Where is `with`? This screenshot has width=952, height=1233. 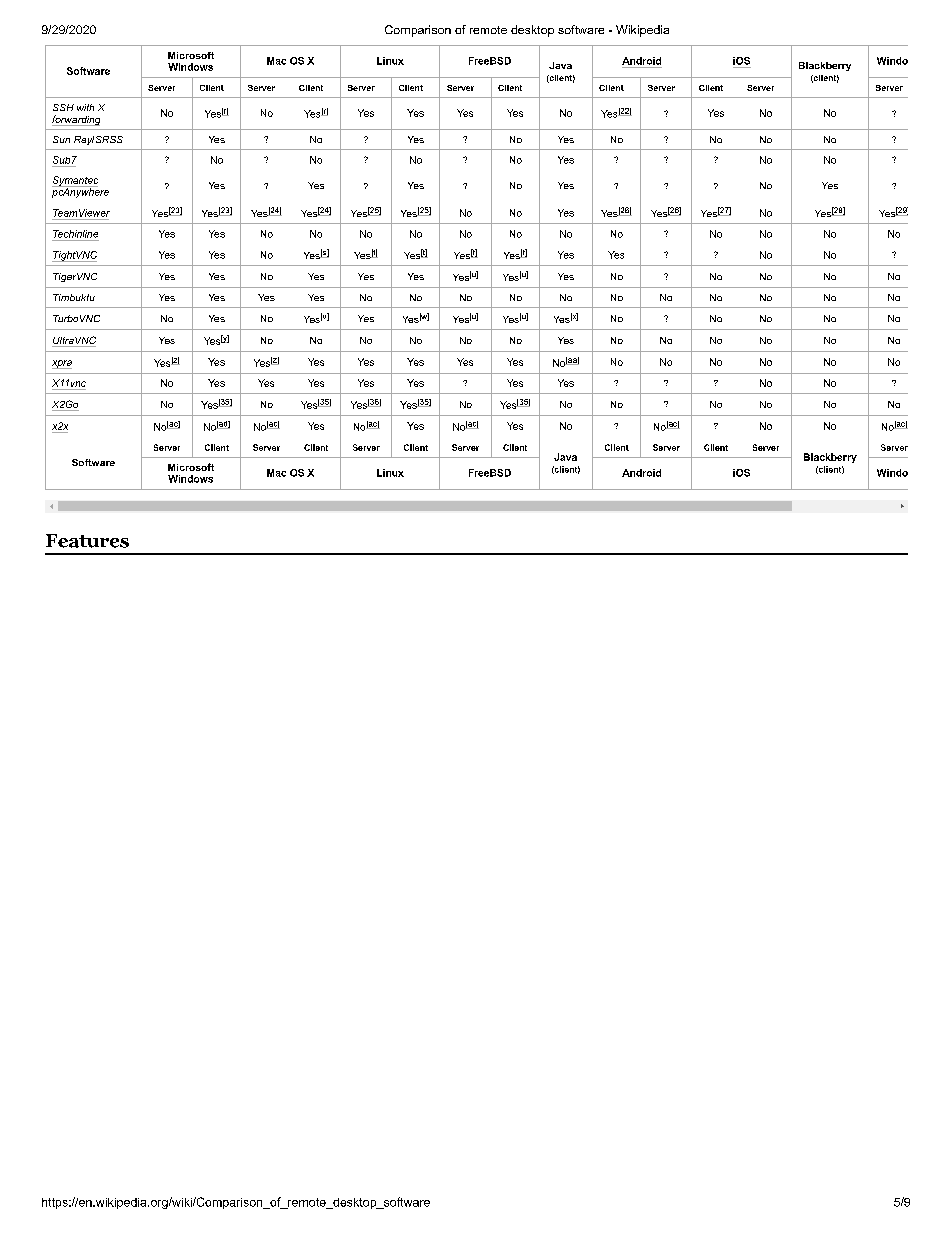
with is located at coordinates (85, 107).
